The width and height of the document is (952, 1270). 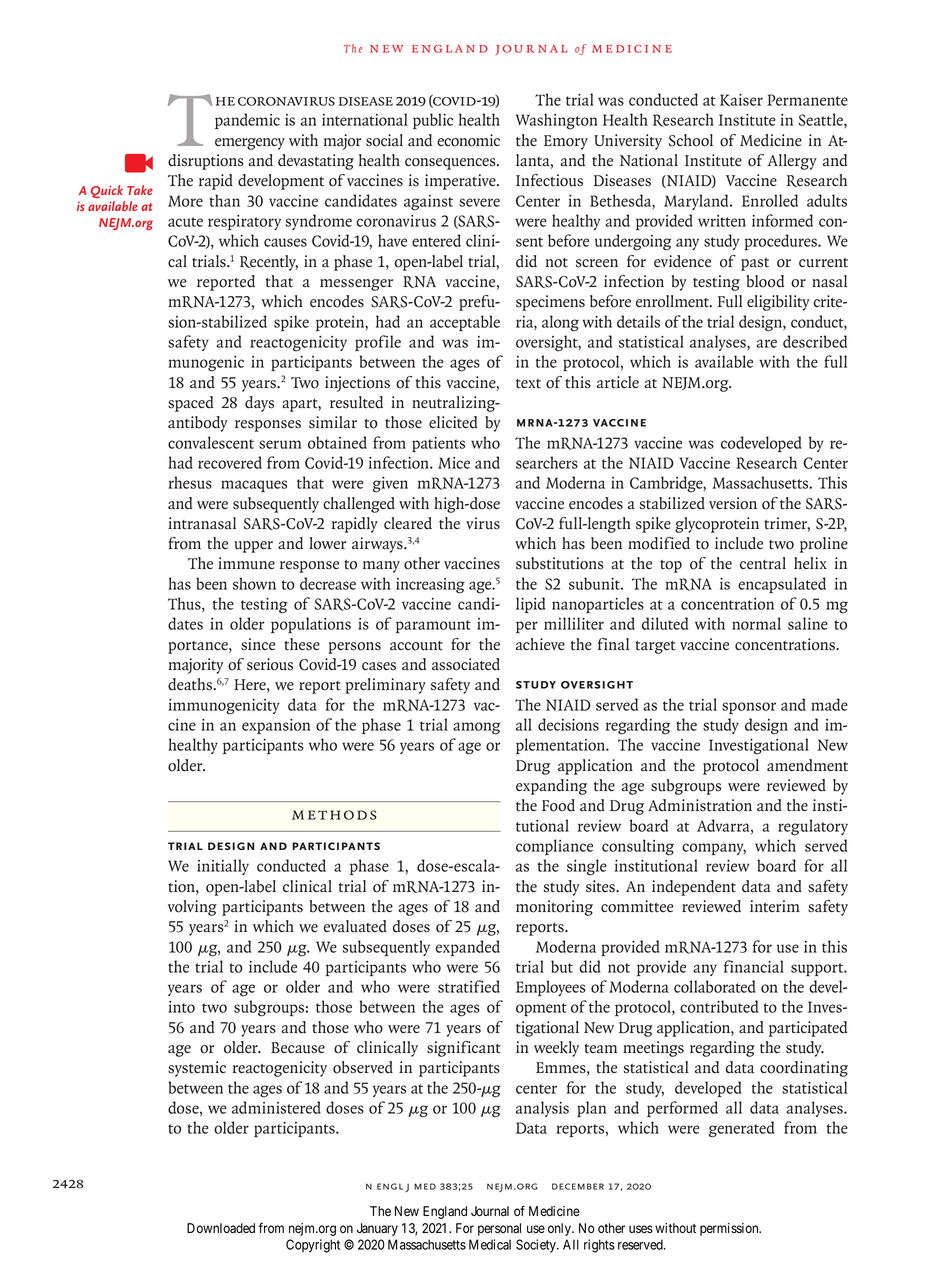 What do you see at coordinates (468, 140) in the document?
I see `economic` at bounding box center [468, 140].
